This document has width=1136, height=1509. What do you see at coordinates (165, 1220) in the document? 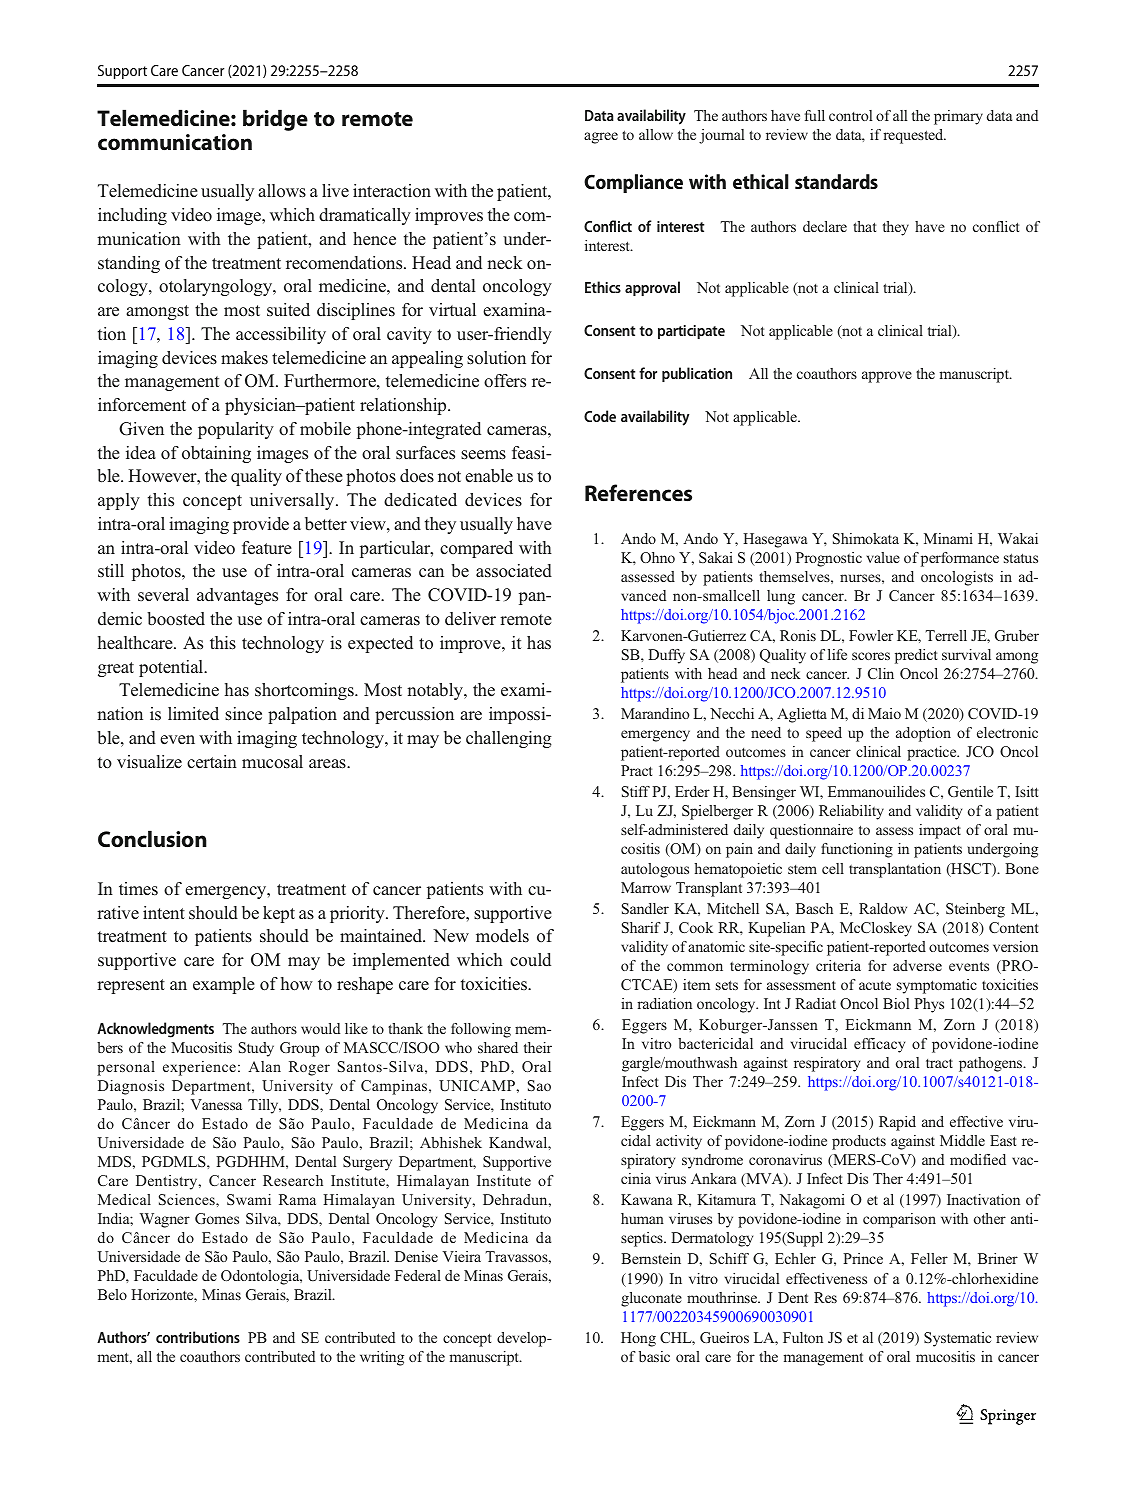
I see `Wagner` at bounding box center [165, 1220].
